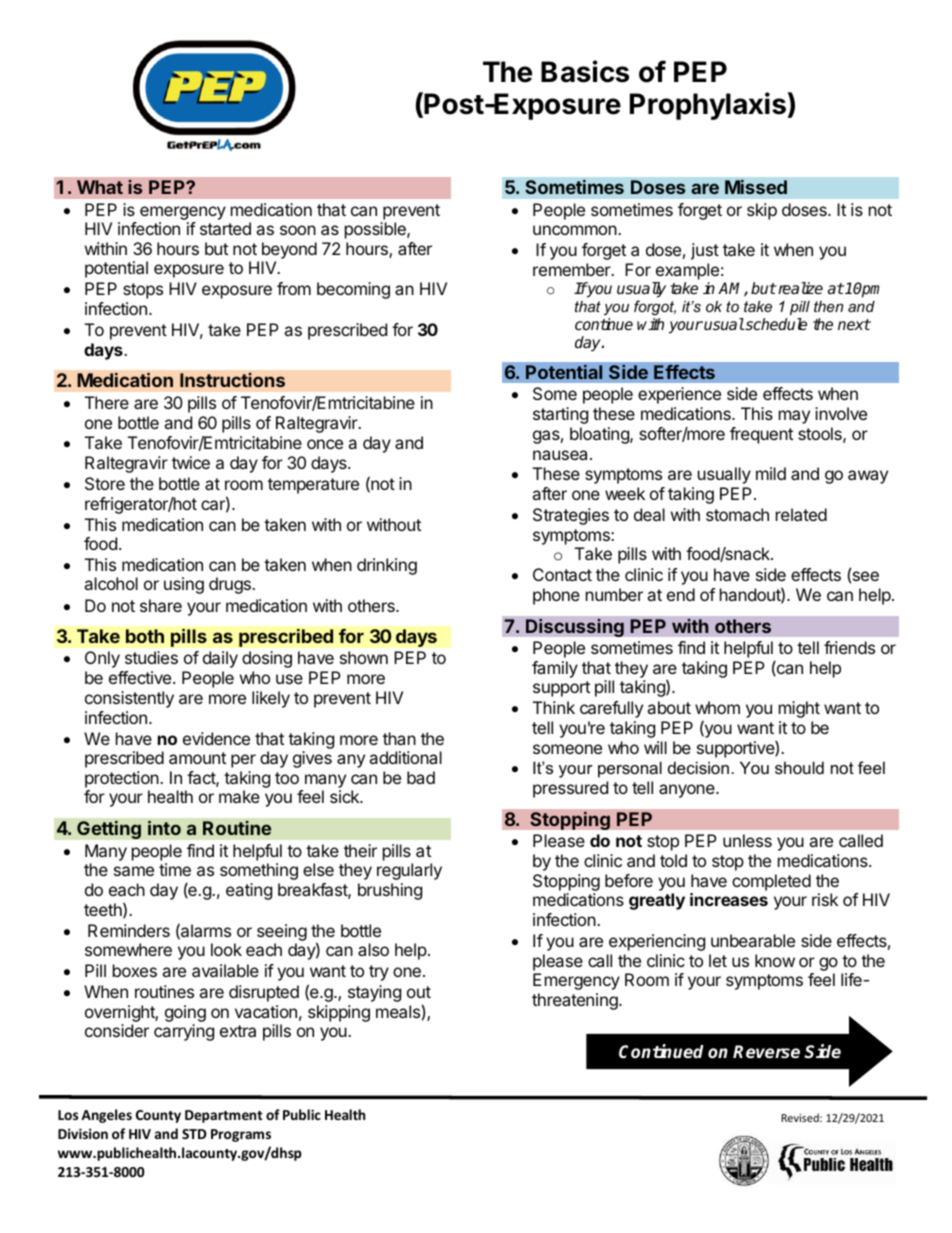 Image resolution: width=952 pixels, height=1233 pixels. Describe the element at coordinates (708, 106) in the page. I see `Prophylaxis` at that location.
